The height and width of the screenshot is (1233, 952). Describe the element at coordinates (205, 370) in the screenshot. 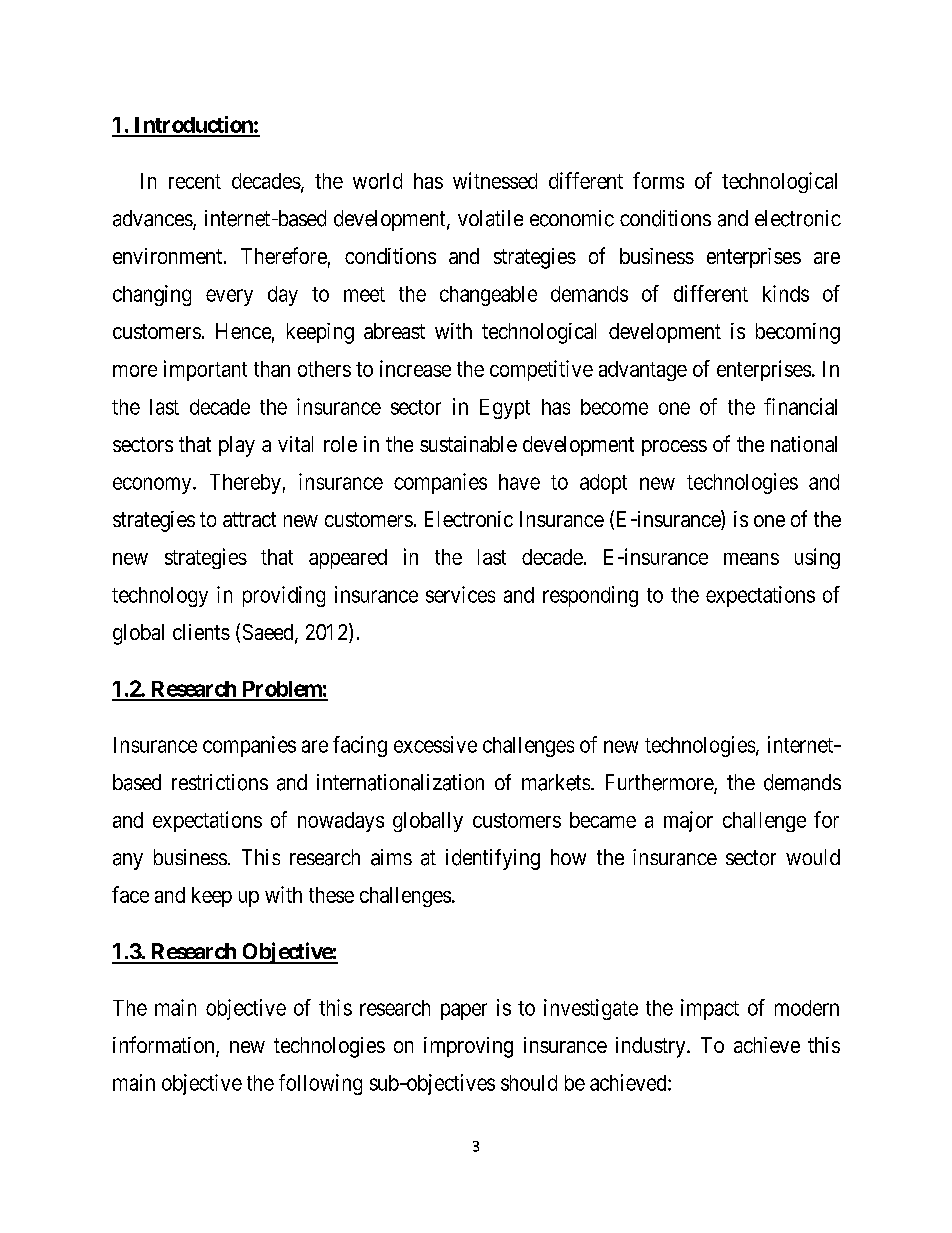

I see `important` at that location.
